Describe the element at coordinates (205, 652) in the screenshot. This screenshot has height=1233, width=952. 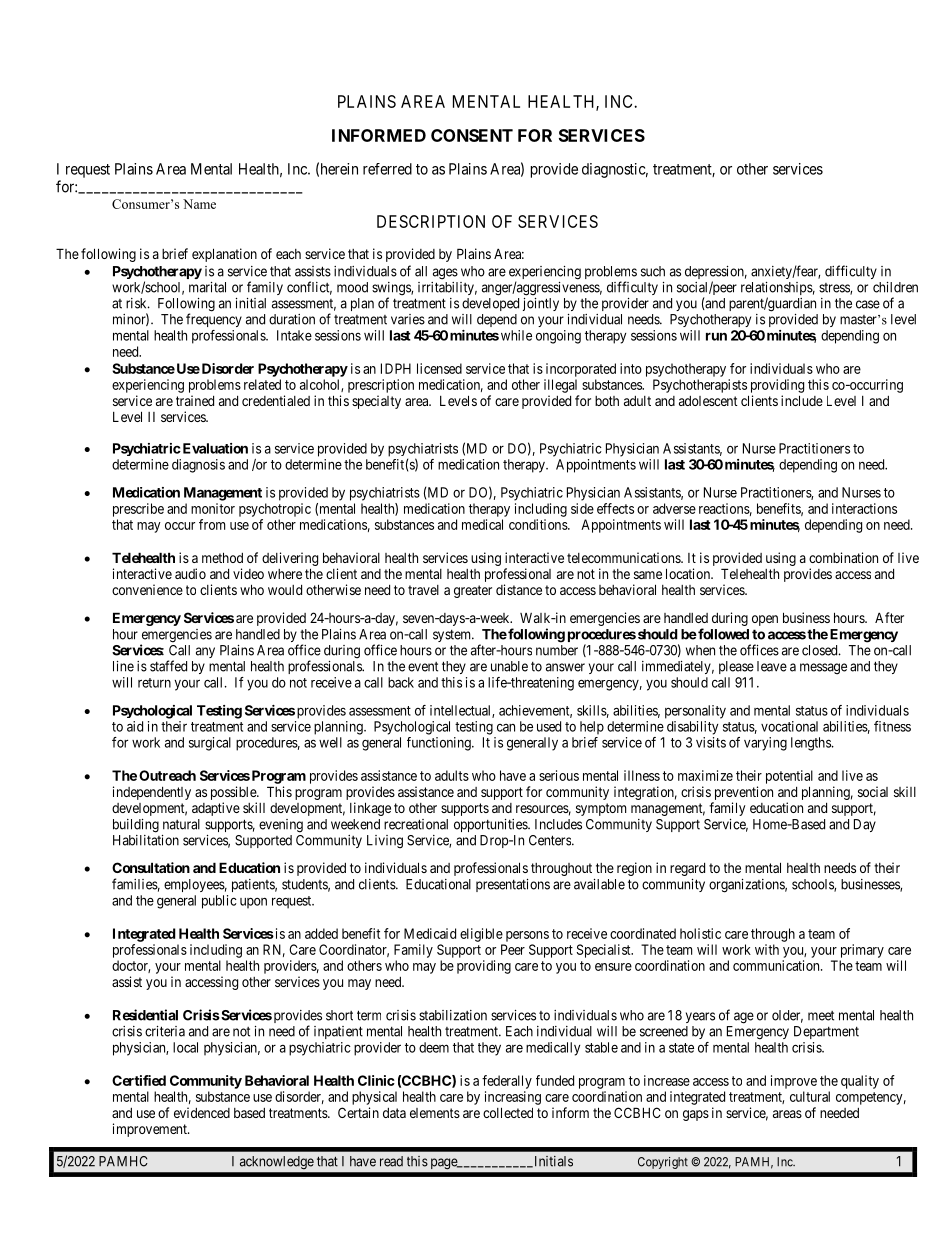
I see `any` at that location.
